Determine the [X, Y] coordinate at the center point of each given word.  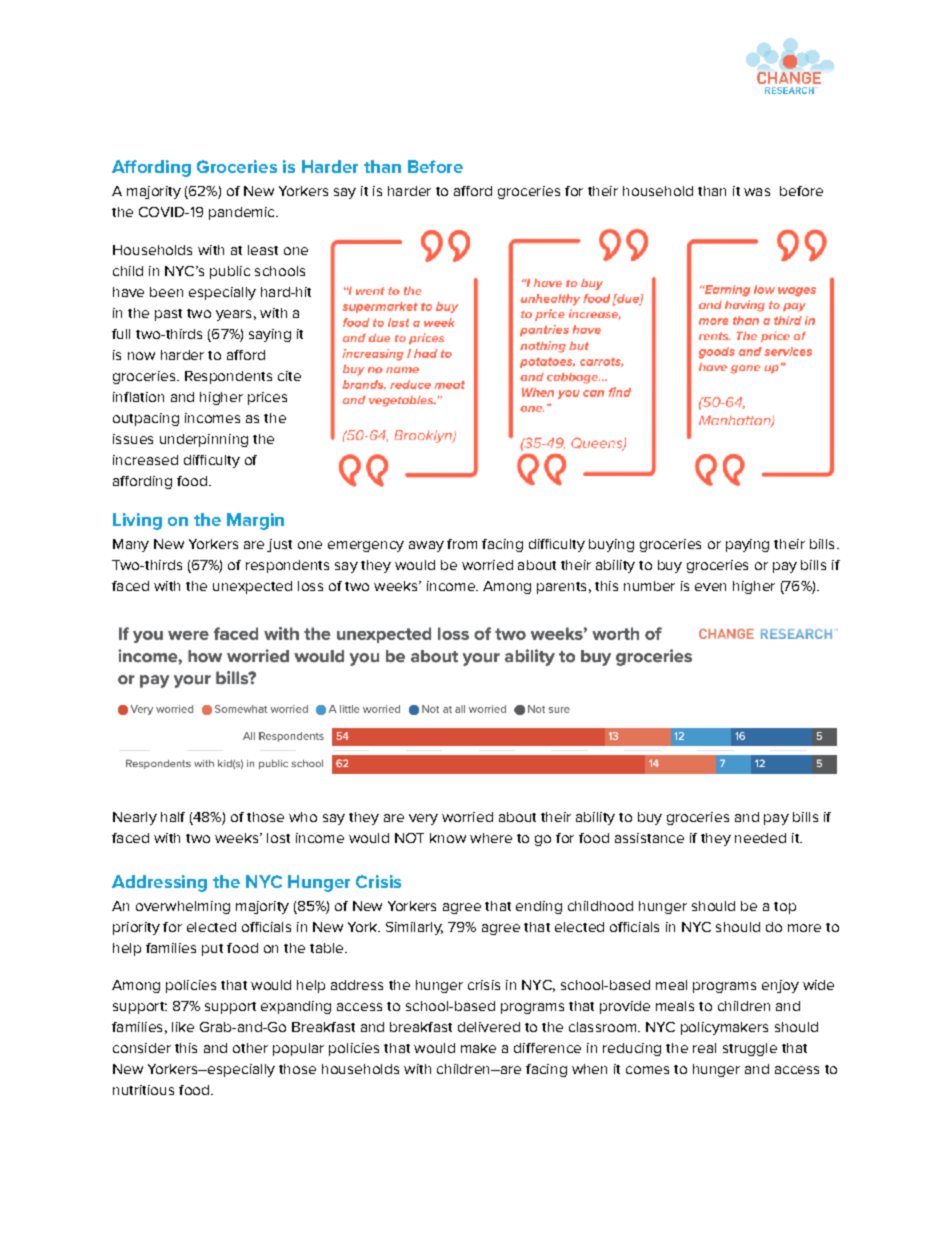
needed [760, 838]
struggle [750, 1049]
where [491, 838]
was [757, 192]
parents [561, 588]
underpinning [204, 440]
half [173, 817]
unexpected [252, 587]
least [263, 250]
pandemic [243, 213]
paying [747, 545]
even [710, 587]
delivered [489, 1027]
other [250, 1048]
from [462, 544]
